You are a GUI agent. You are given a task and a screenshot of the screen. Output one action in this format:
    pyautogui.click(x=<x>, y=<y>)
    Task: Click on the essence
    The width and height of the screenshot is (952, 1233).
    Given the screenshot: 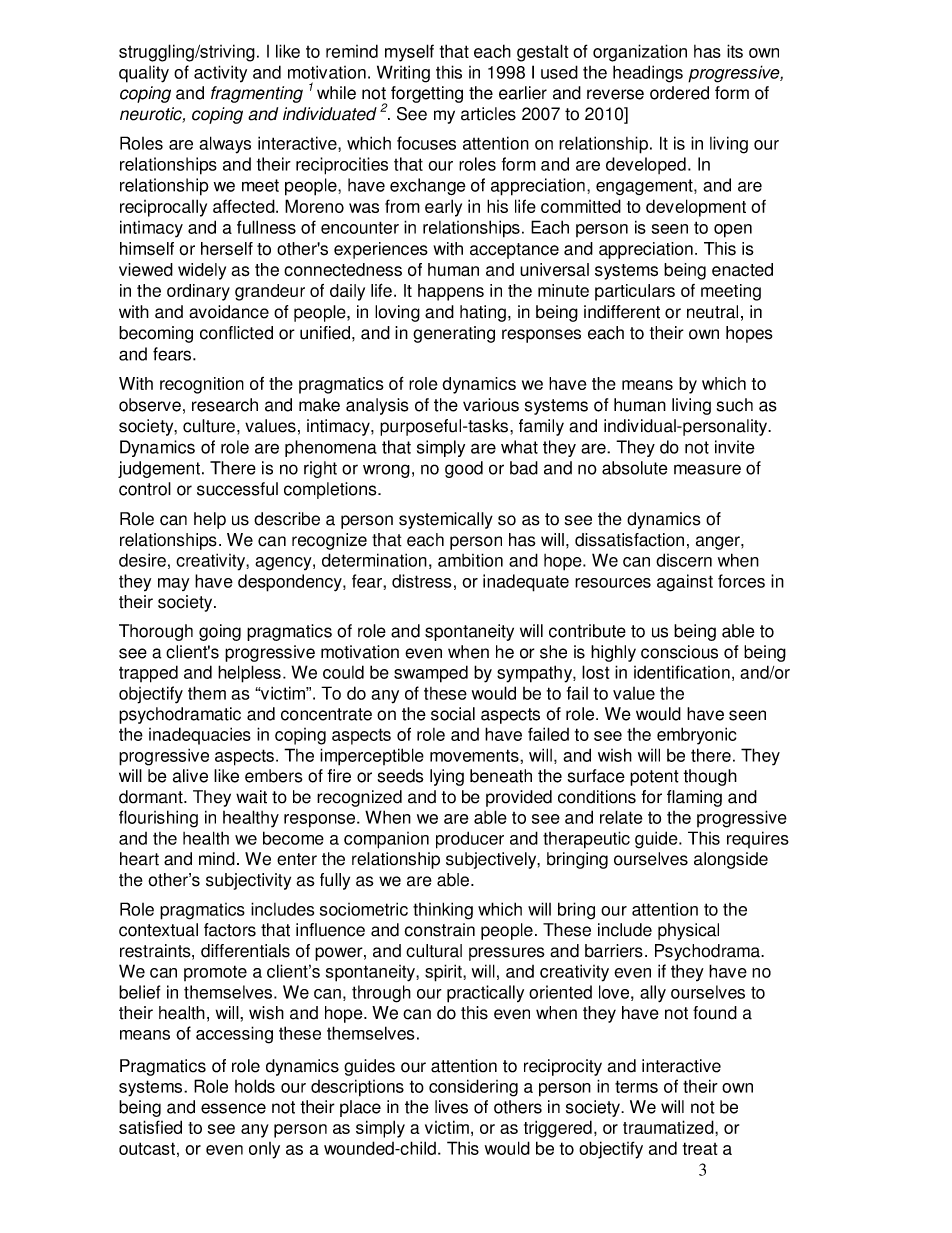 What is the action you would take?
    pyautogui.click(x=233, y=1108)
